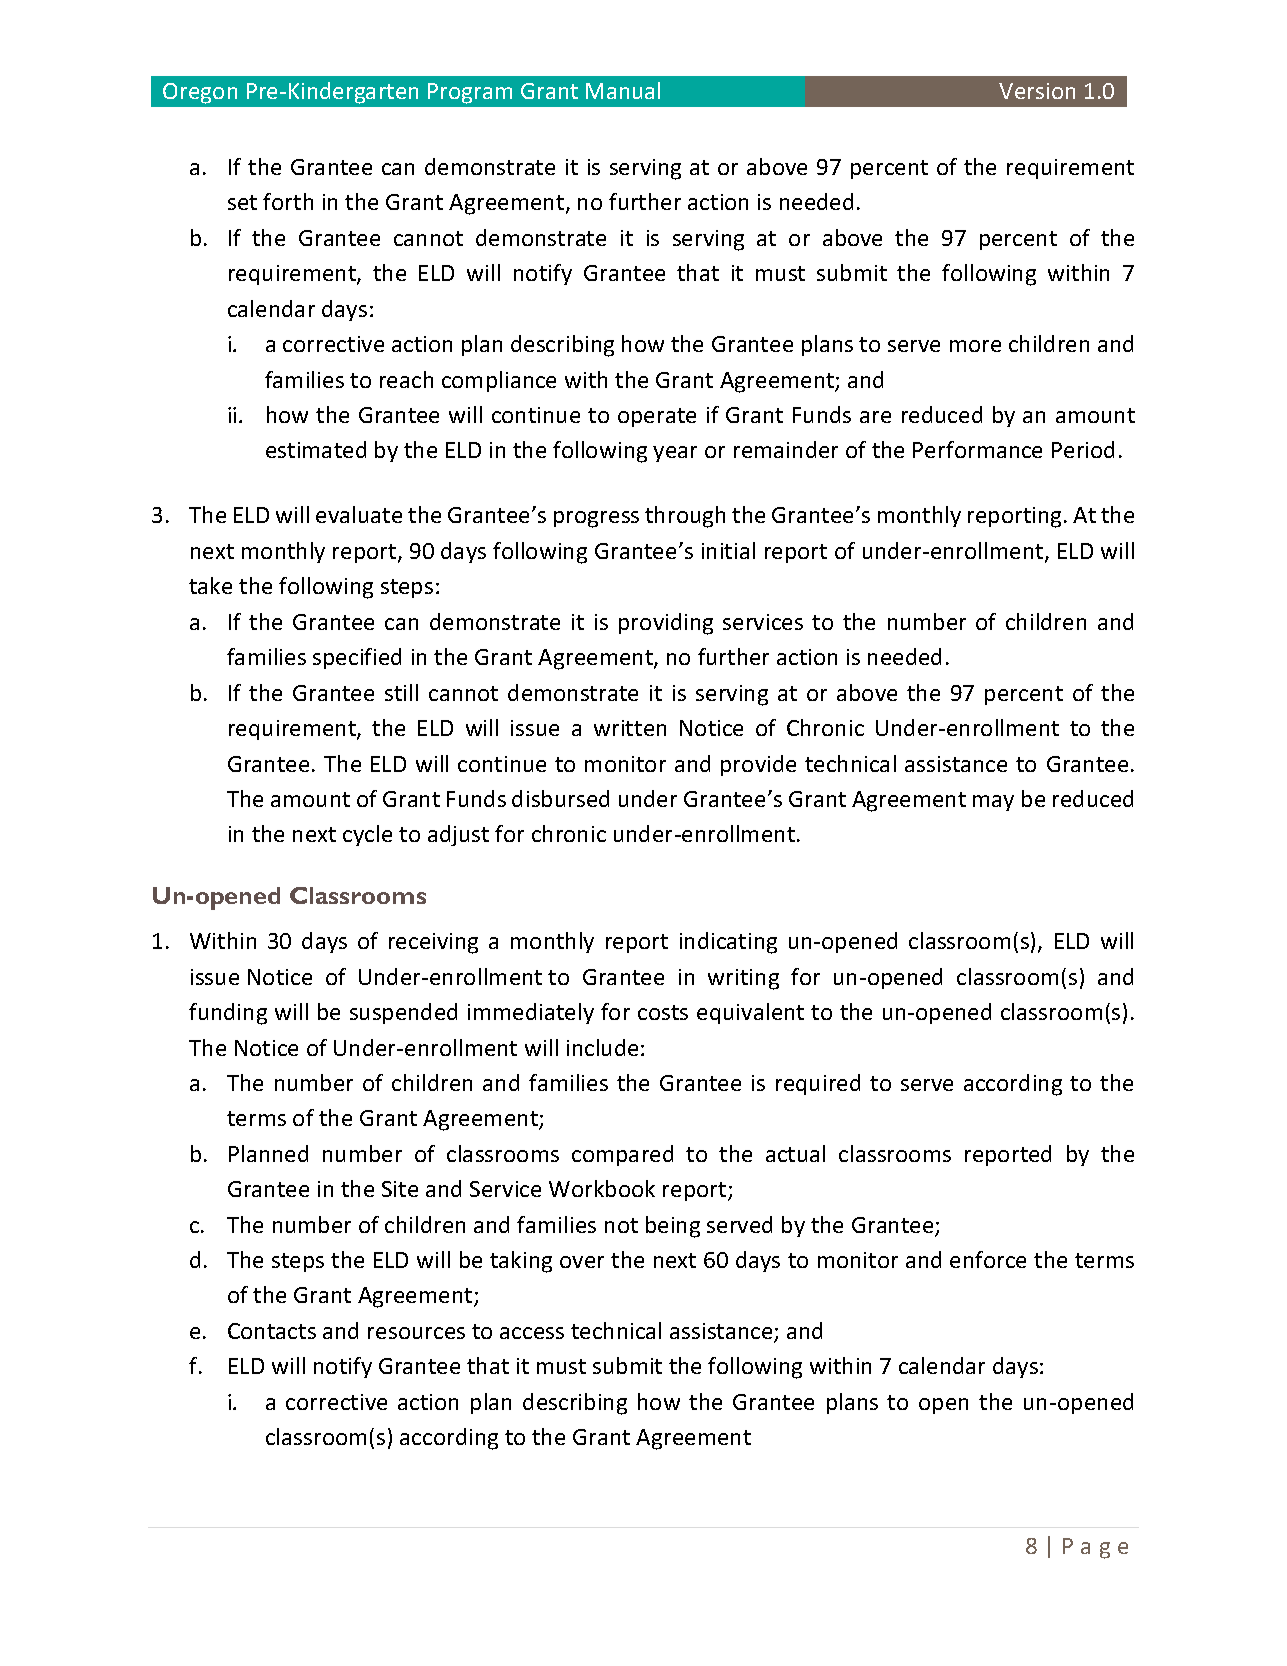  What do you see at coordinates (977, 449) in the screenshot?
I see `Performance` at bounding box center [977, 449].
